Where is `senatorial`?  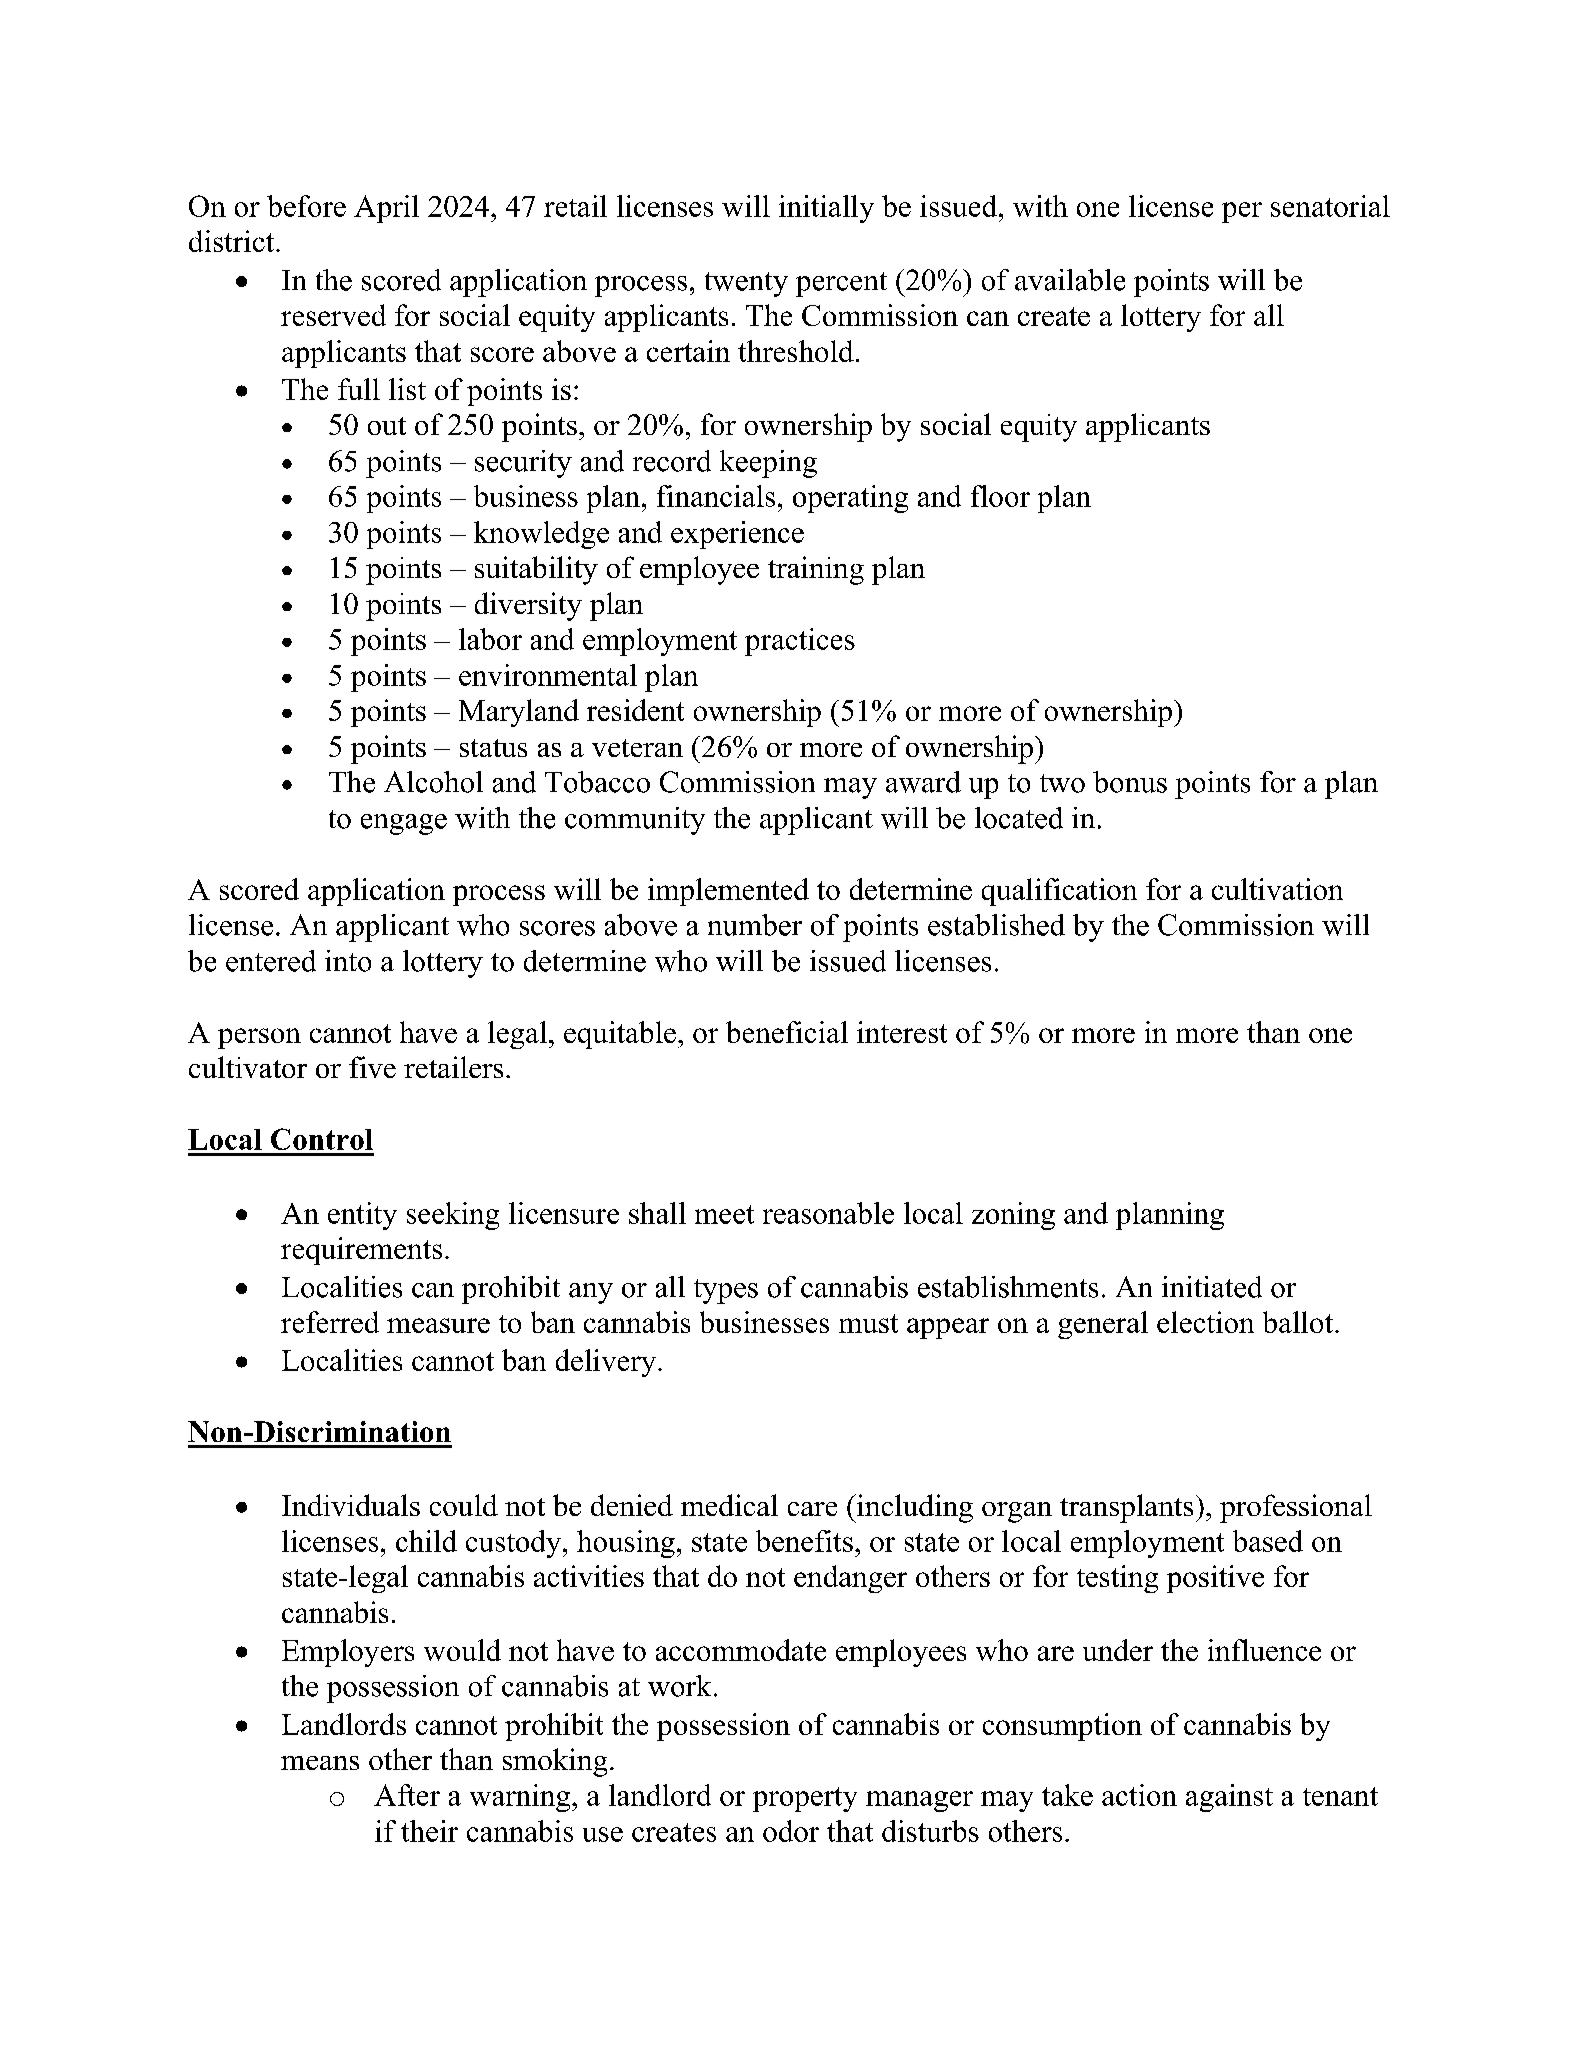 senatorial is located at coordinates (1330, 206).
